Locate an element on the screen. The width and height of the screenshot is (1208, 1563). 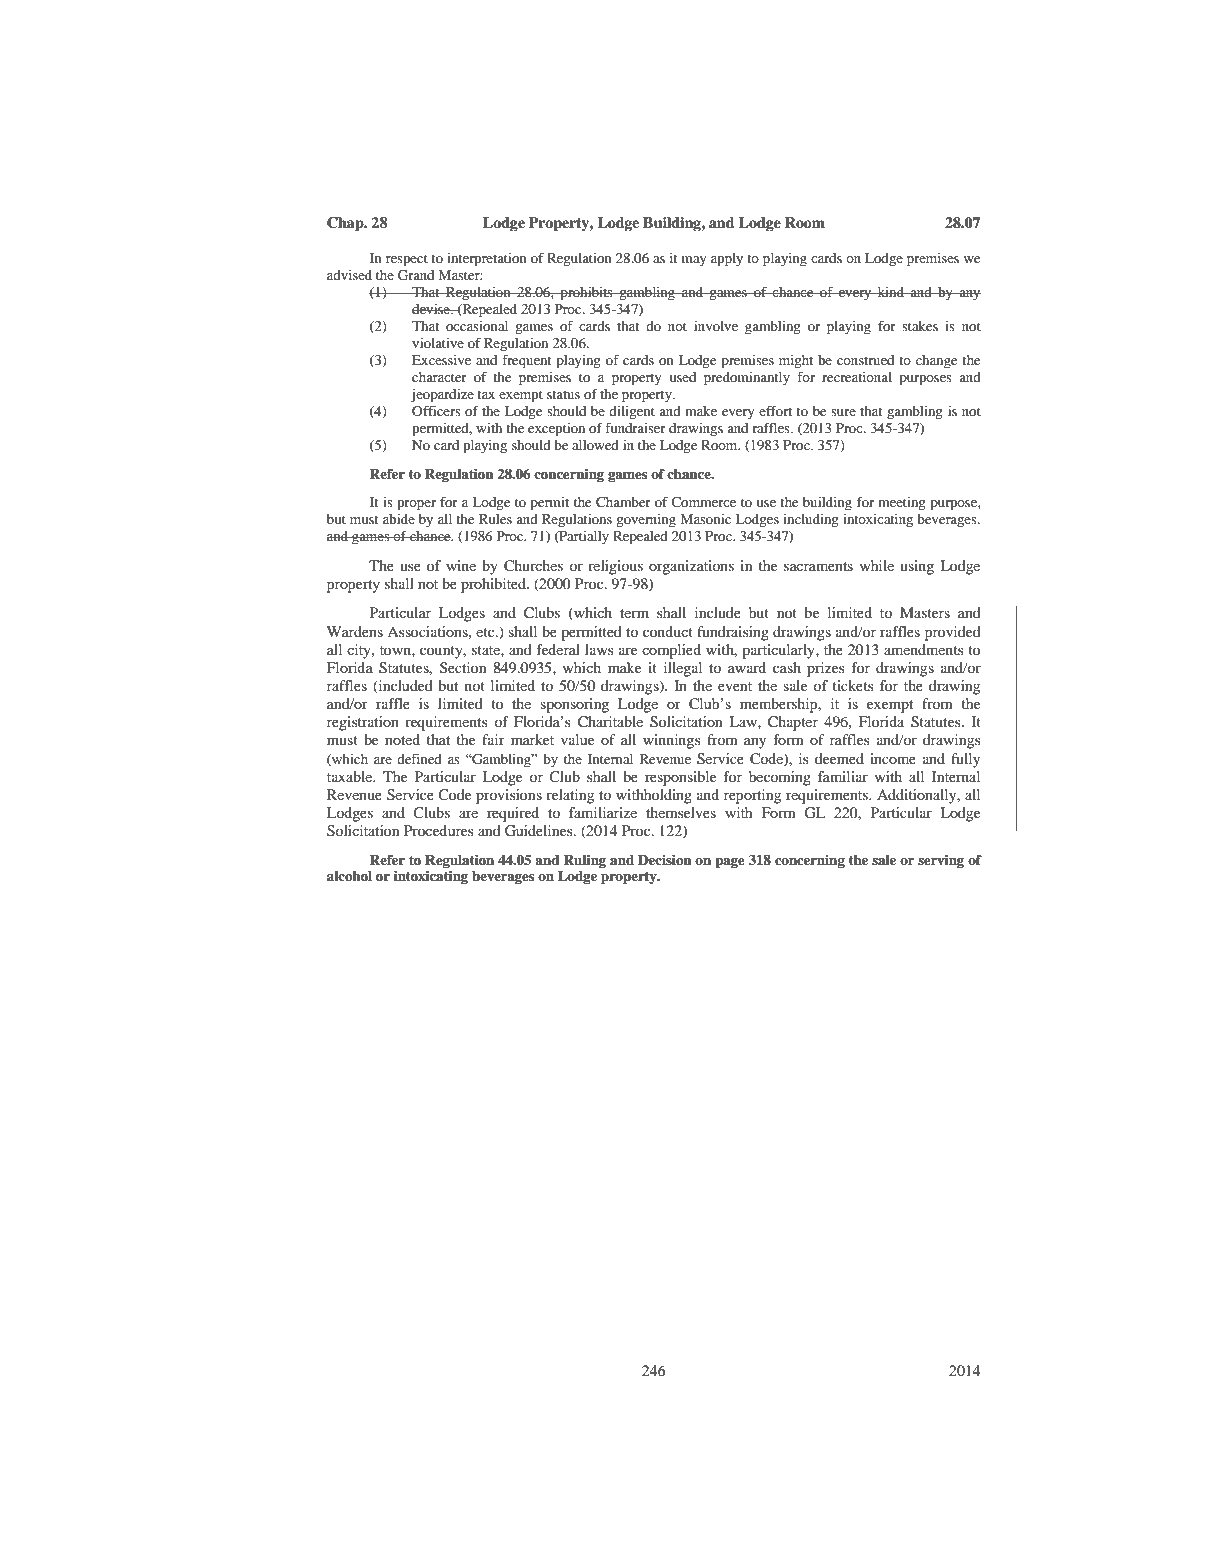
may is located at coordinates (694, 261).
